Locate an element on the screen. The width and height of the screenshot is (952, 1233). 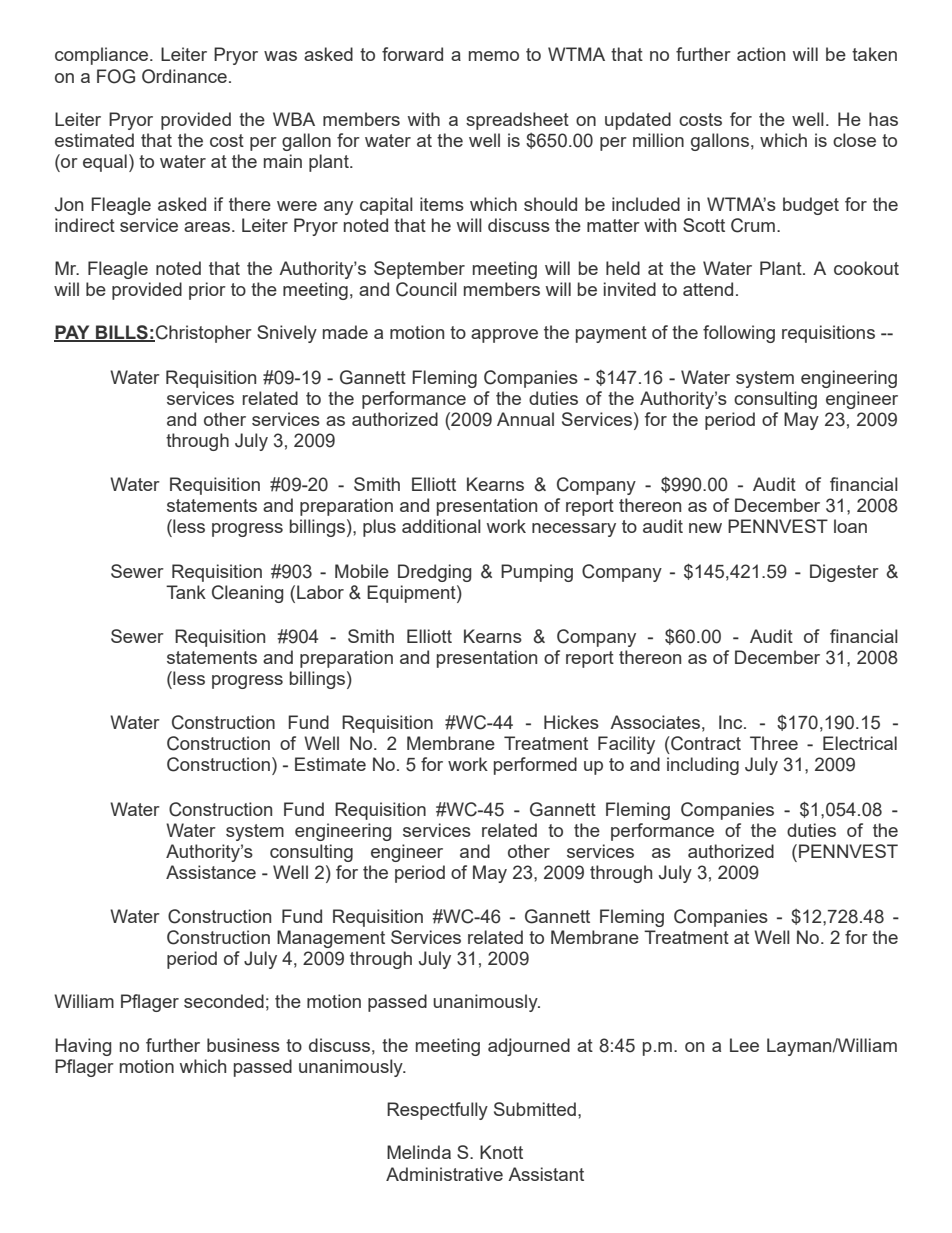
action is located at coordinates (761, 54).
